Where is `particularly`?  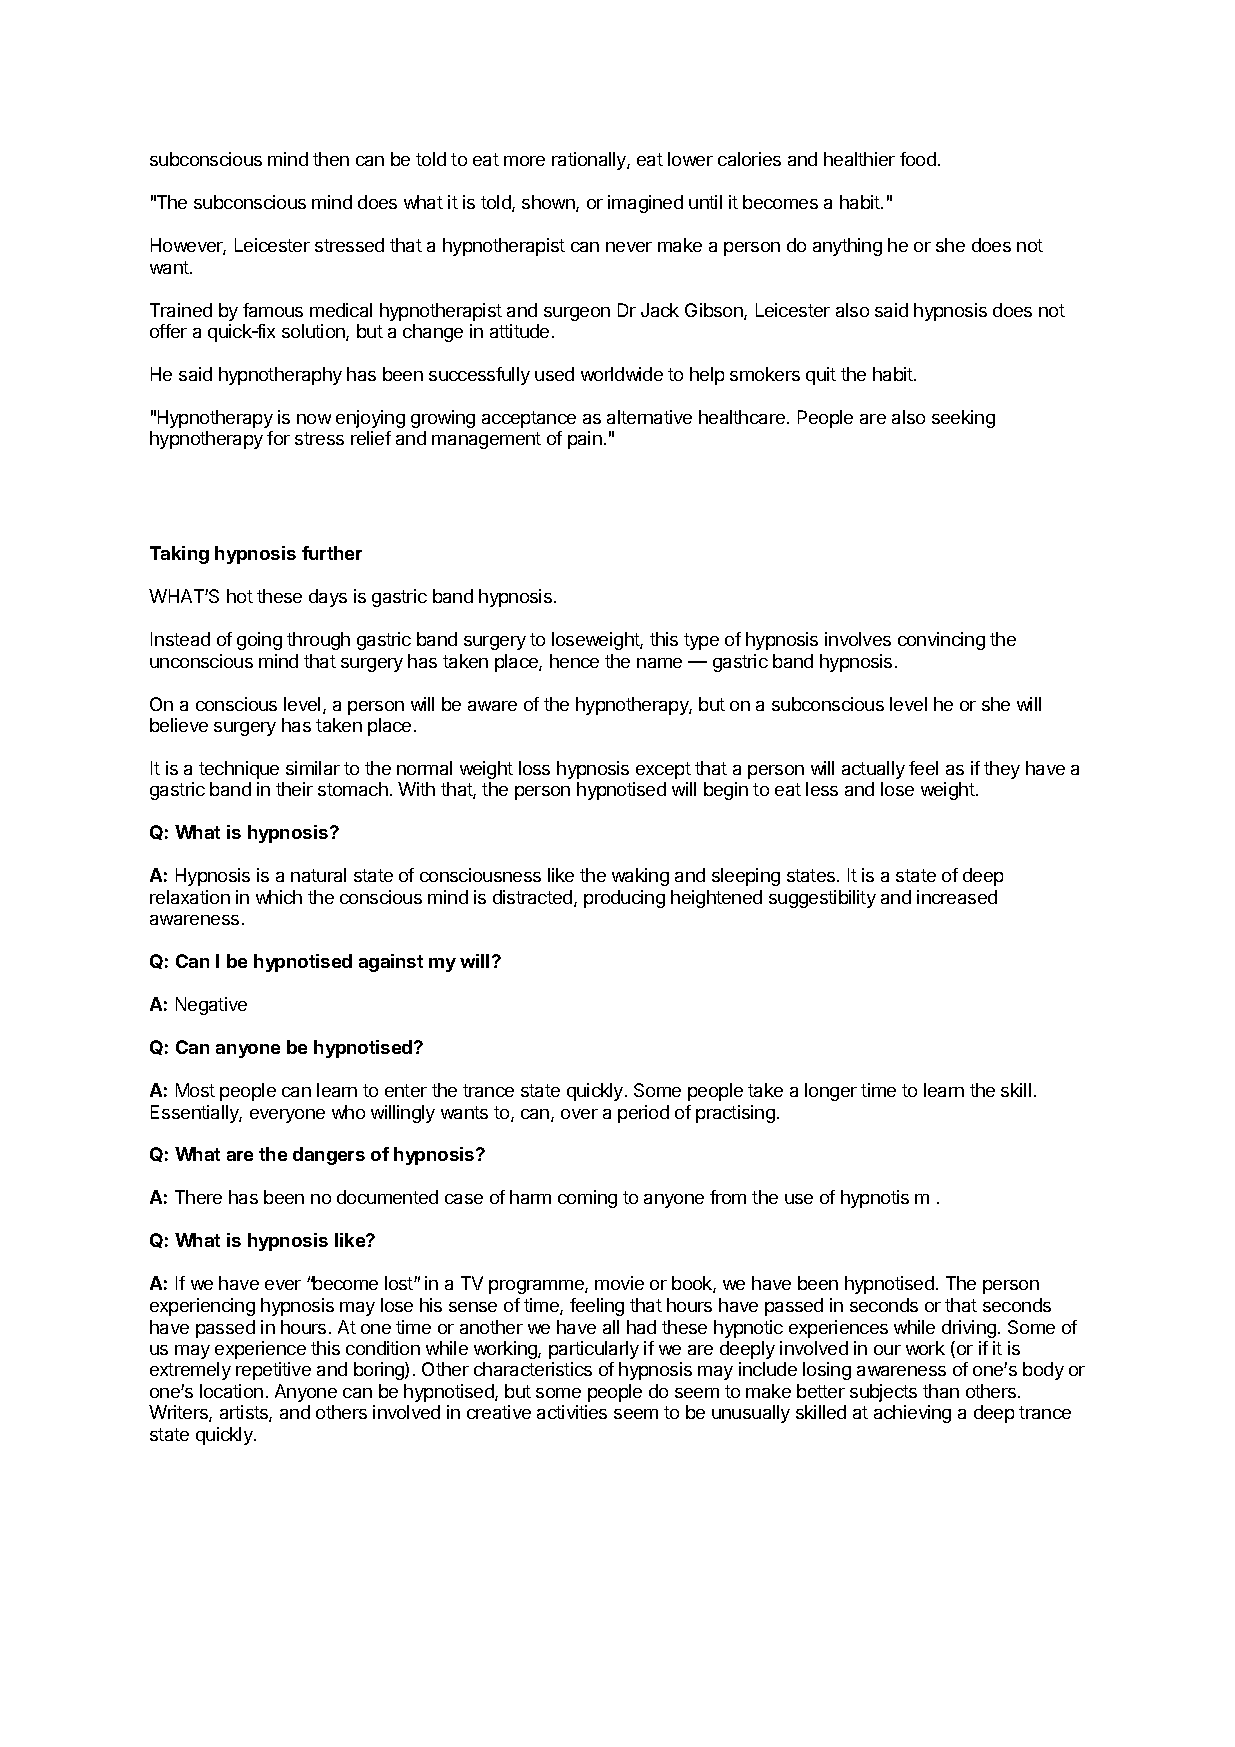
particularly is located at coordinates (594, 1350).
